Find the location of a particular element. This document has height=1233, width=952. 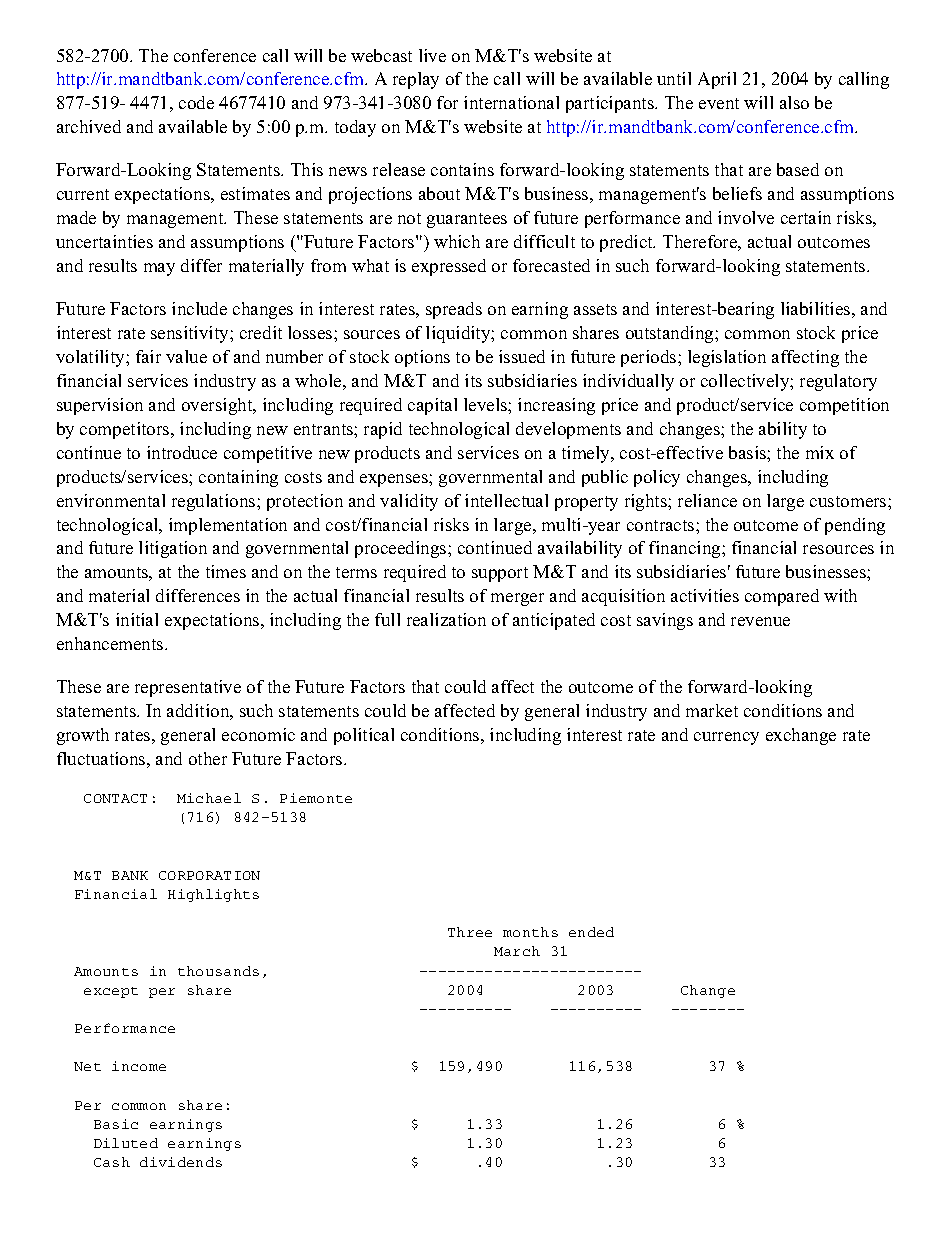

also is located at coordinates (794, 102).
